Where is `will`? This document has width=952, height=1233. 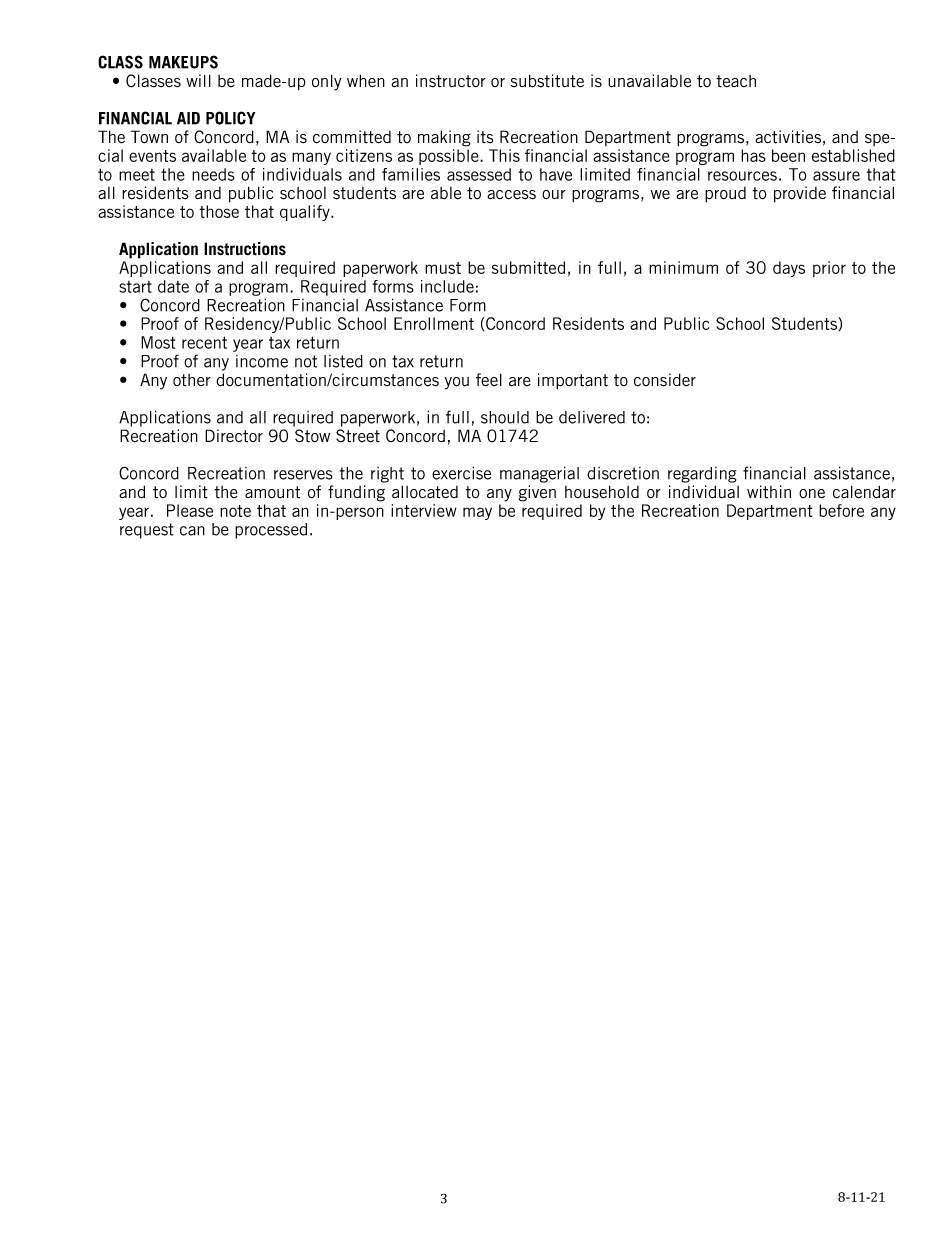 will is located at coordinates (198, 80).
